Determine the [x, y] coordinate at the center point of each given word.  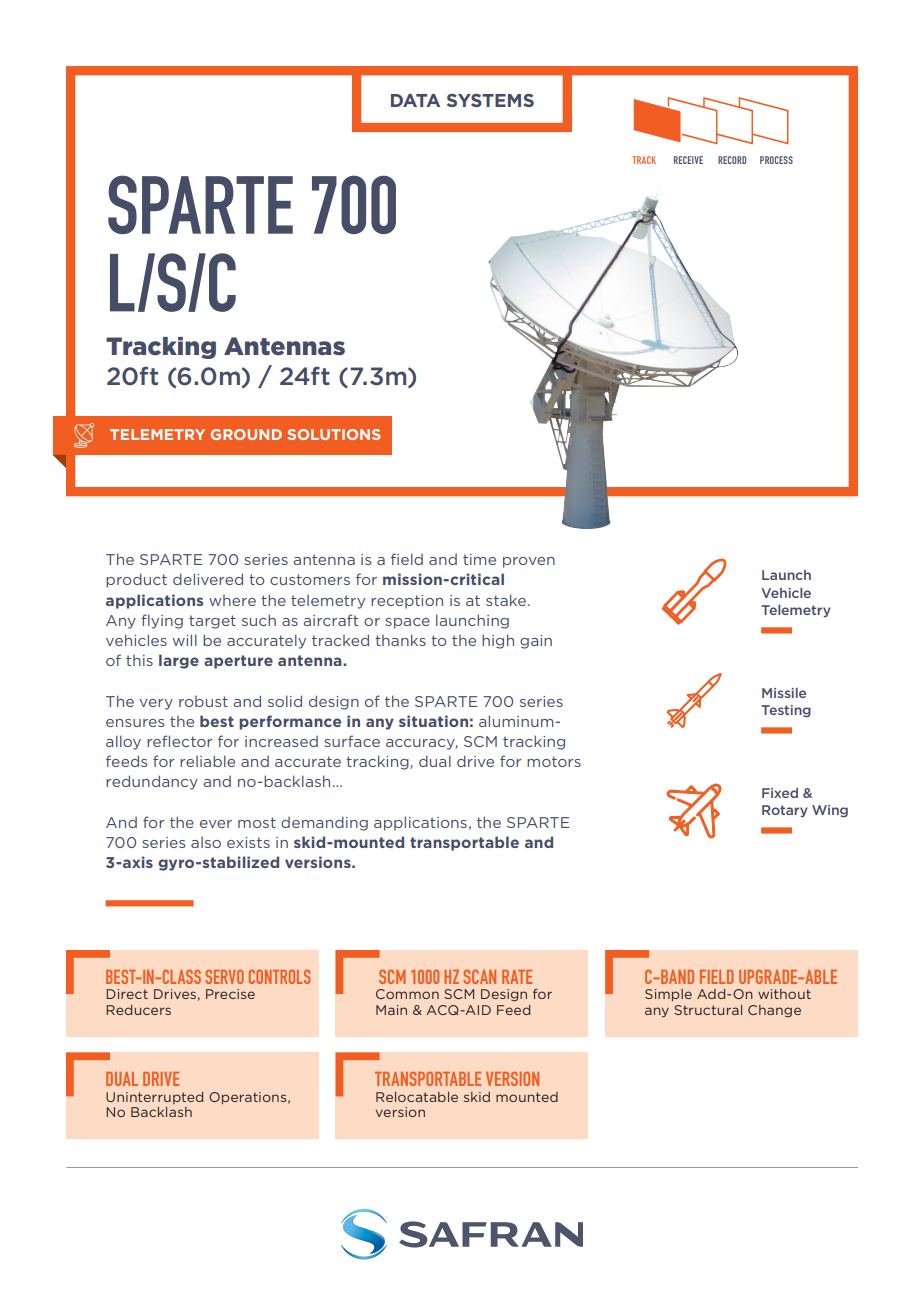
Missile [784, 693]
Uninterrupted [154, 1098]
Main [391, 1010]
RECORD [732, 160]
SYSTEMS [490, 100]
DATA [415, 100]
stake [506, 600]
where [232, 600]
